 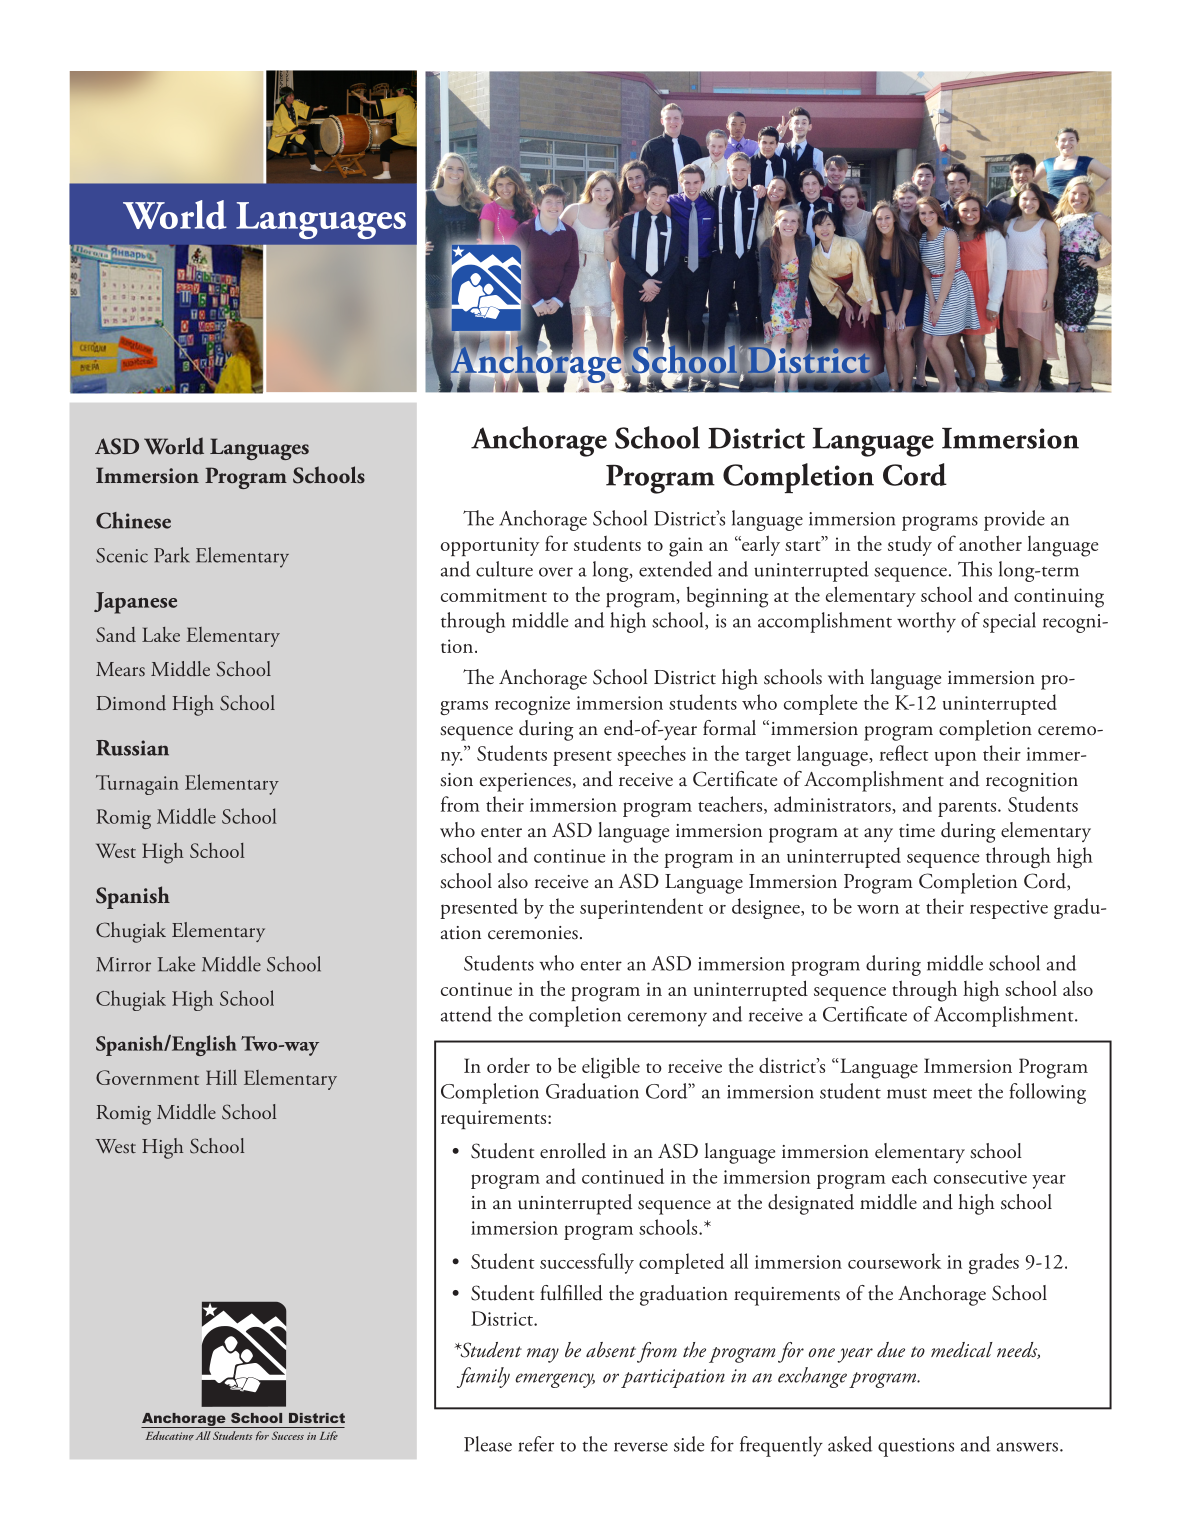 What do you see at coordinates (536, 1444) in the screenshot?
I see `refer` at bounding box center [536, 1444].
